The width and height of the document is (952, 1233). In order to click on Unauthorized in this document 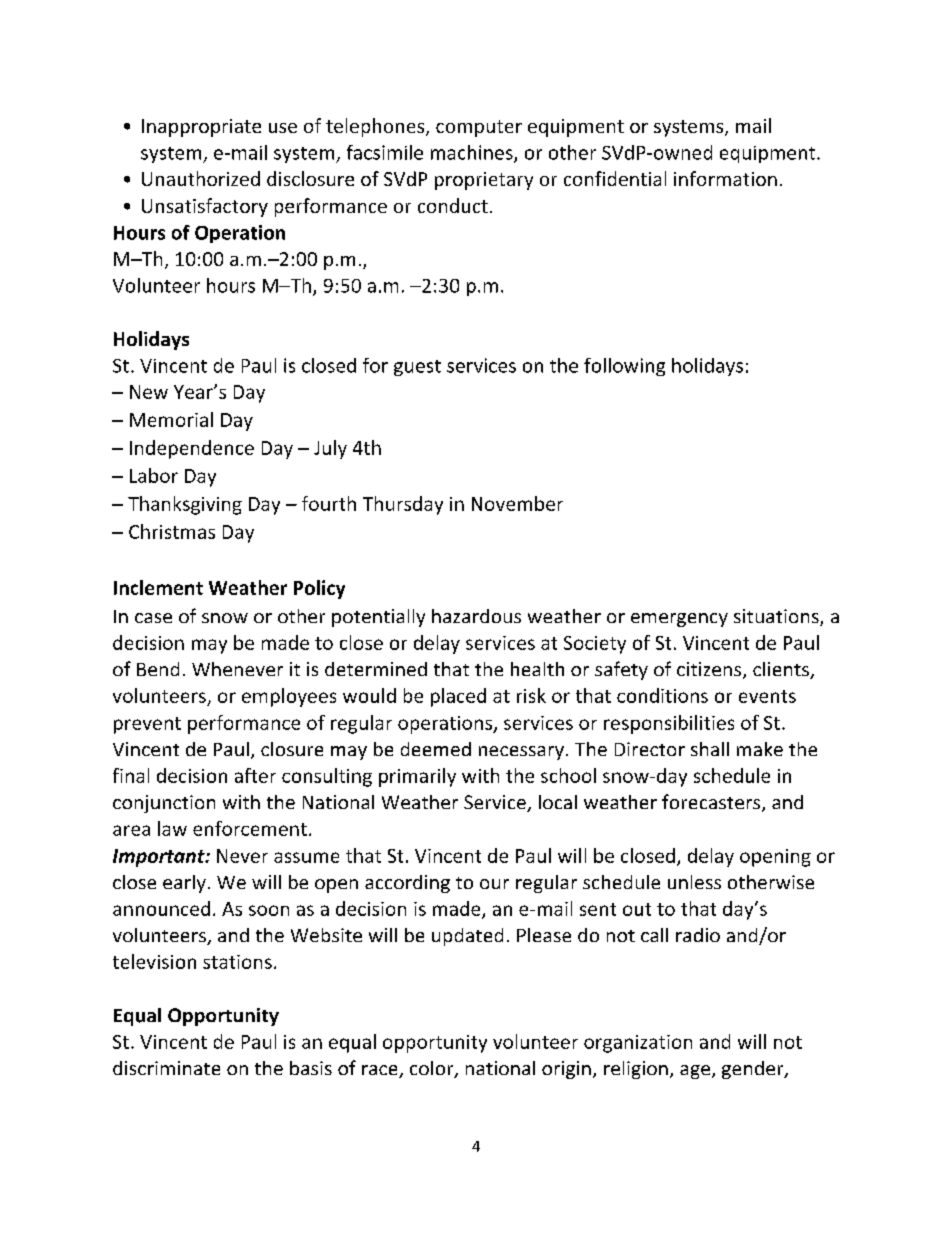, I will do `click(201, 178)`.
